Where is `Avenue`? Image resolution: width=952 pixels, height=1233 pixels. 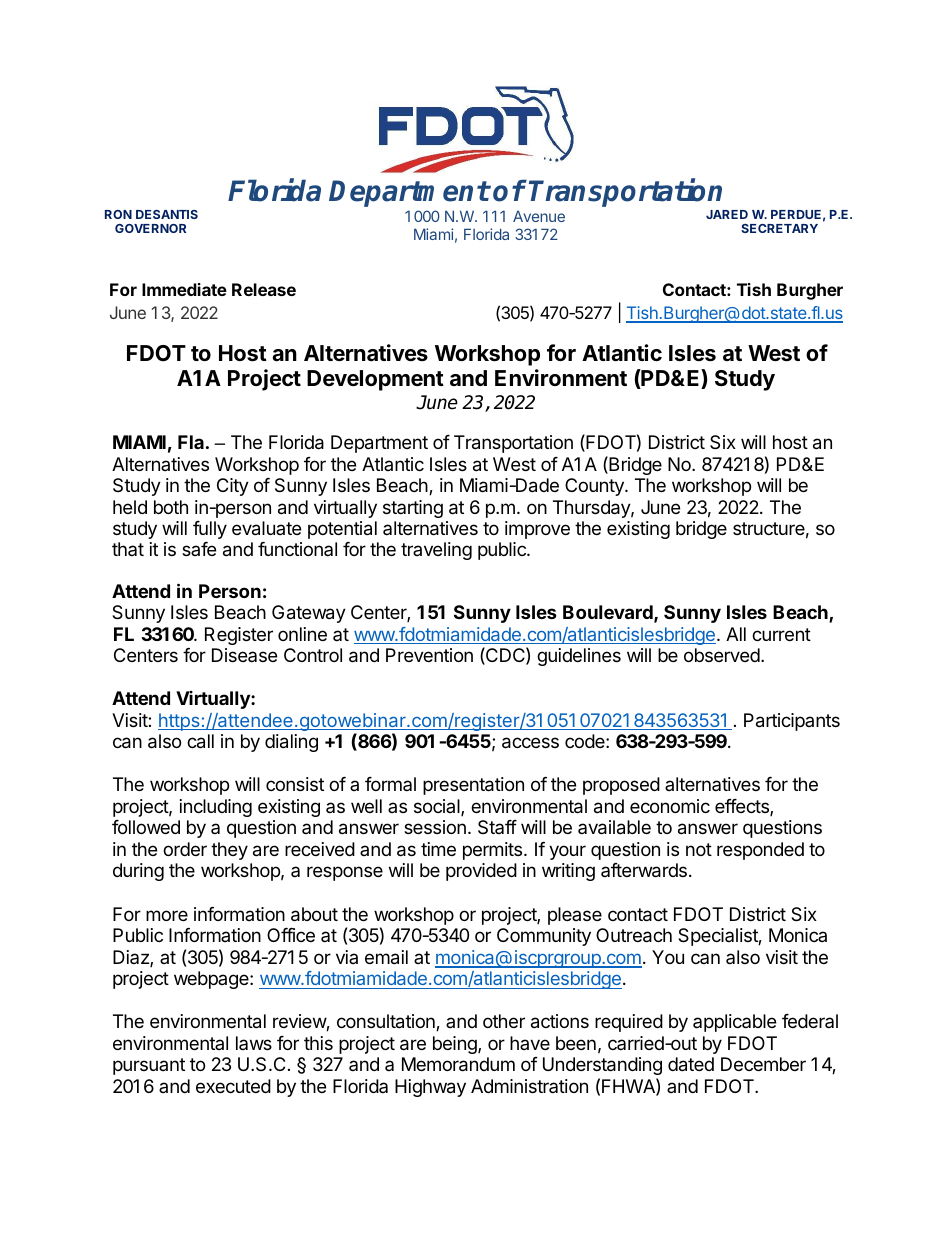
Avenue is located at coordinates (539, 216).
